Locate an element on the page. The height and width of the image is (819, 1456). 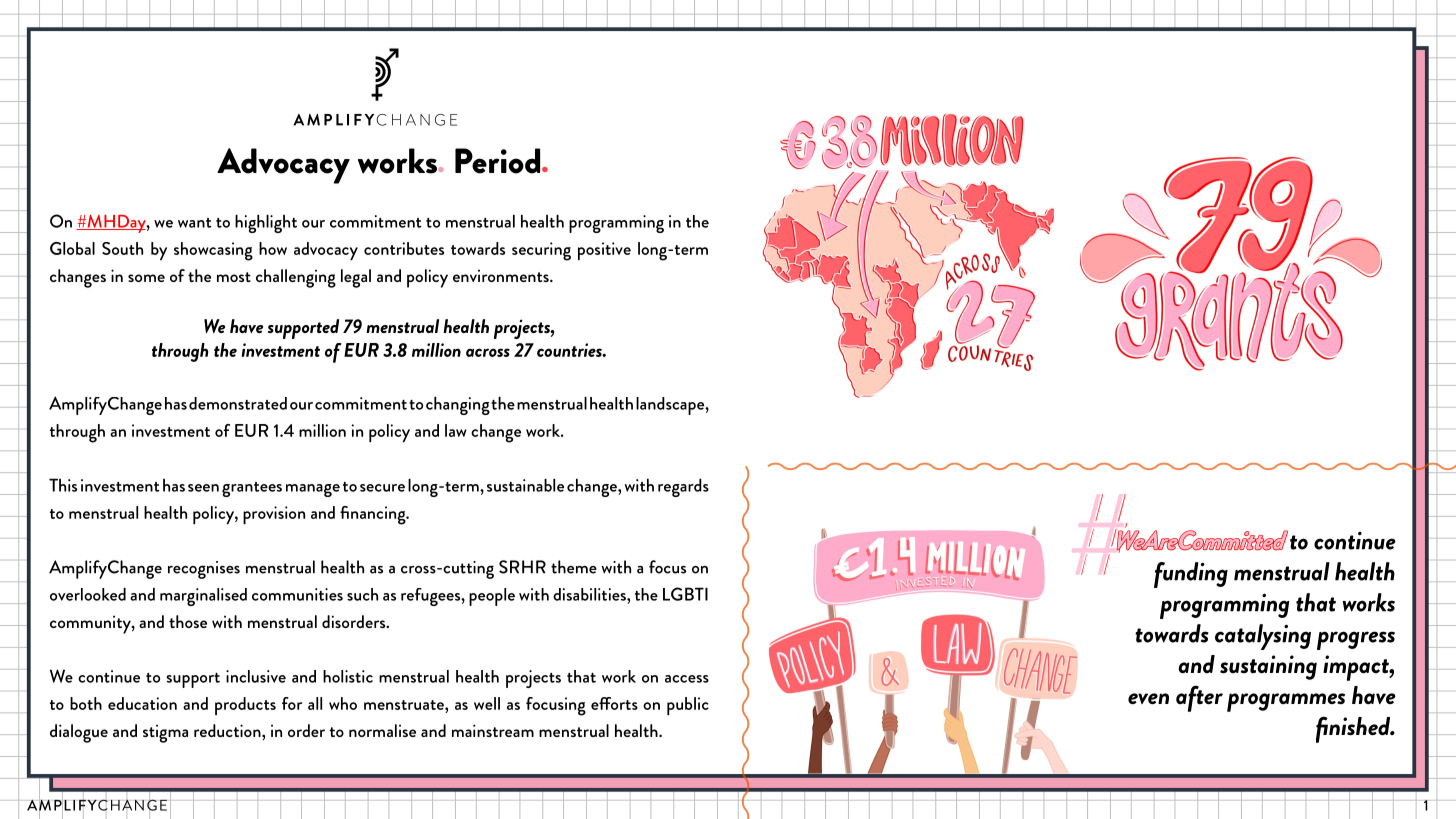
want is located at coordinates (195, 223).
